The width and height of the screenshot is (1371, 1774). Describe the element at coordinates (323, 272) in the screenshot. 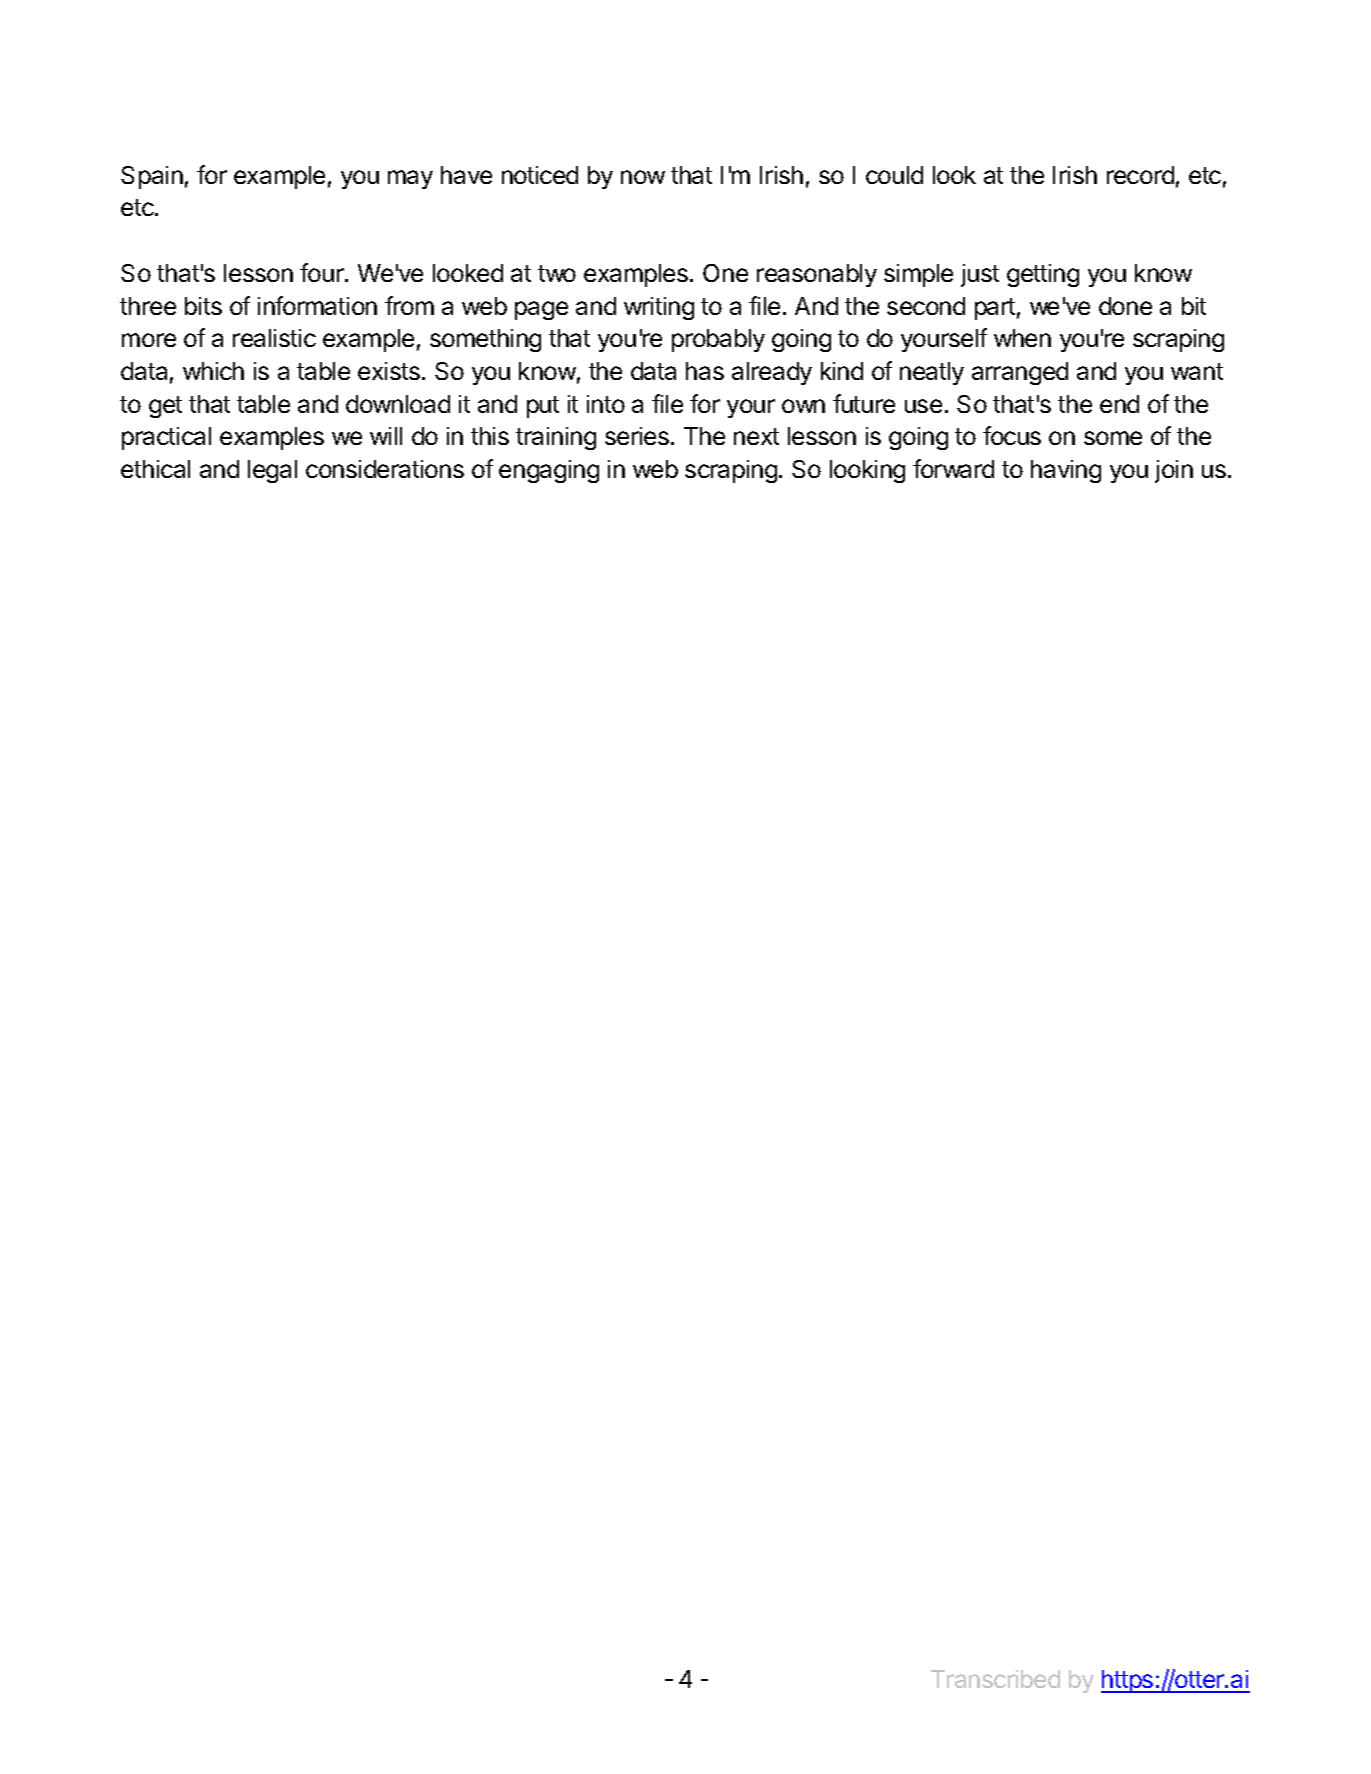

I see `four` at that location.
